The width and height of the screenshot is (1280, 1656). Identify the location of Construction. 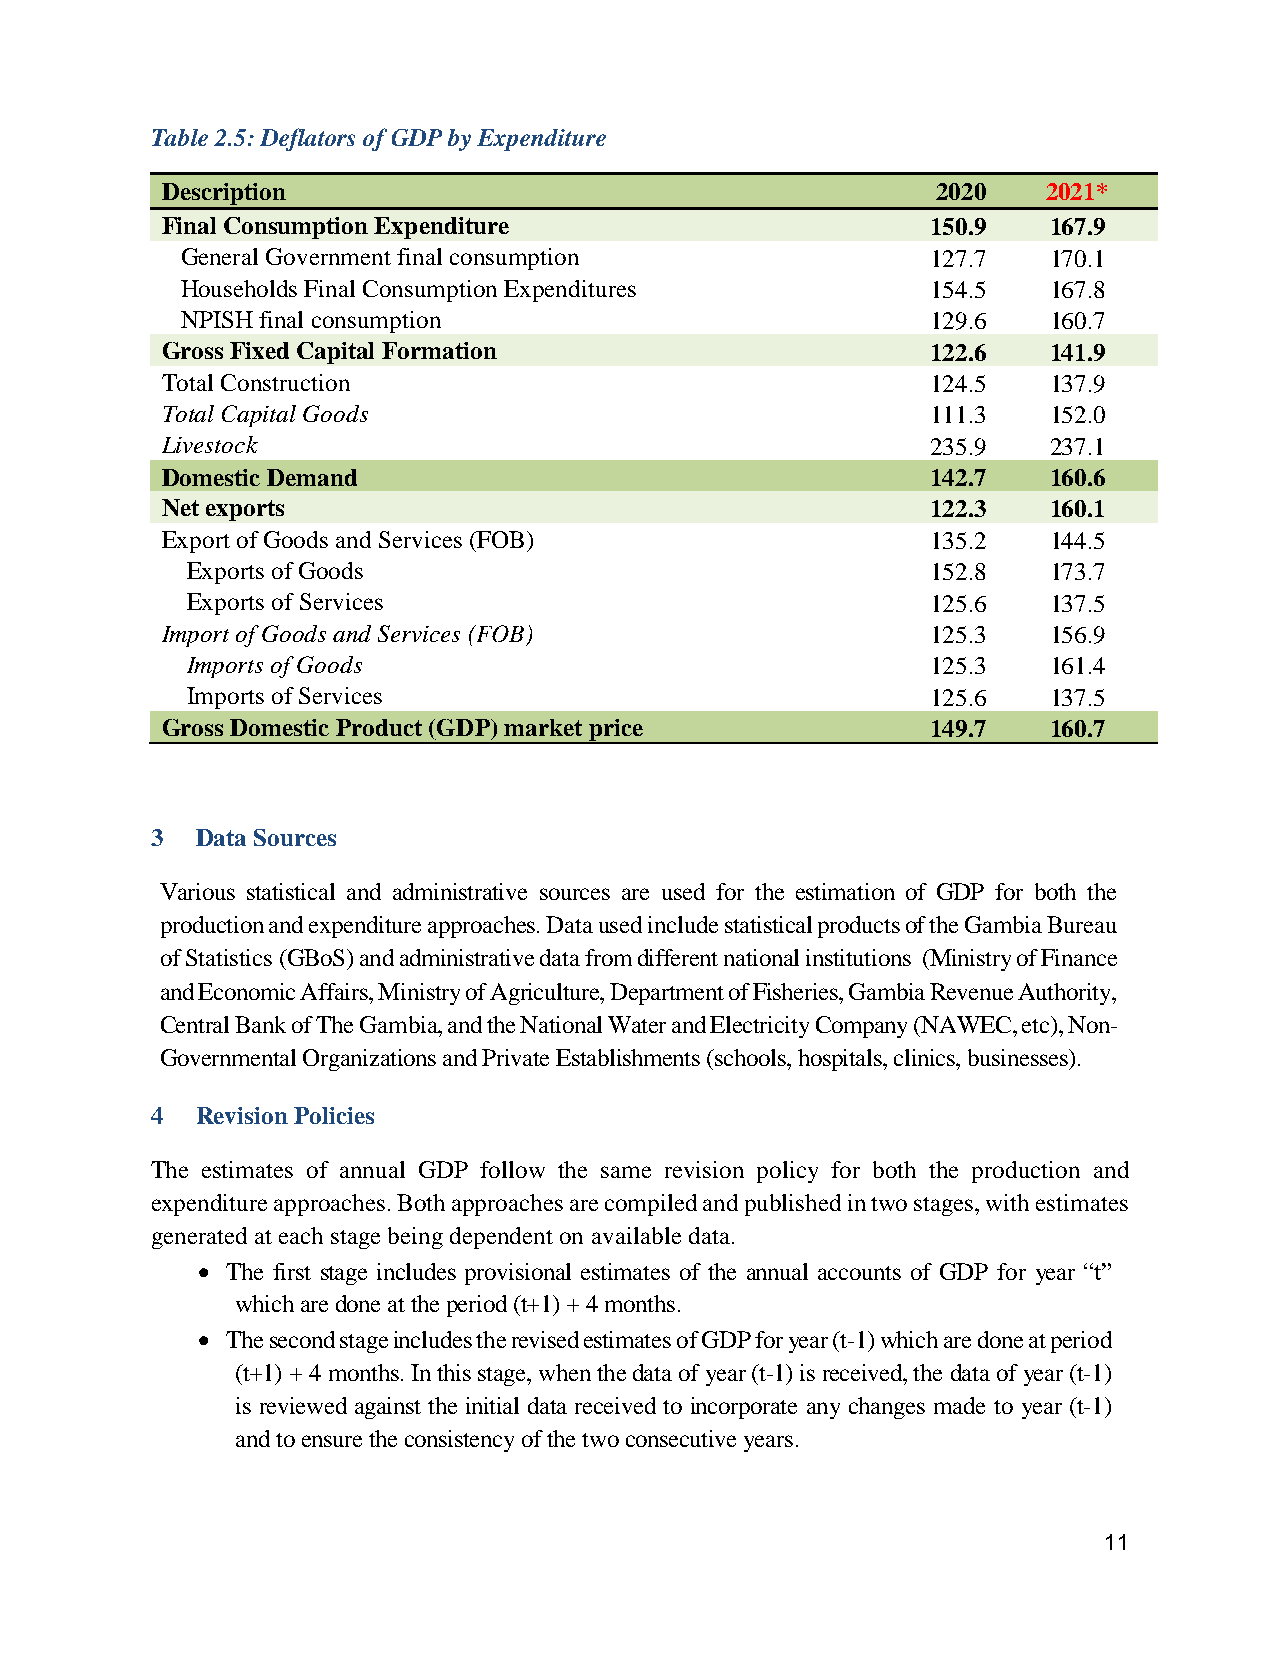
(285, 382).
